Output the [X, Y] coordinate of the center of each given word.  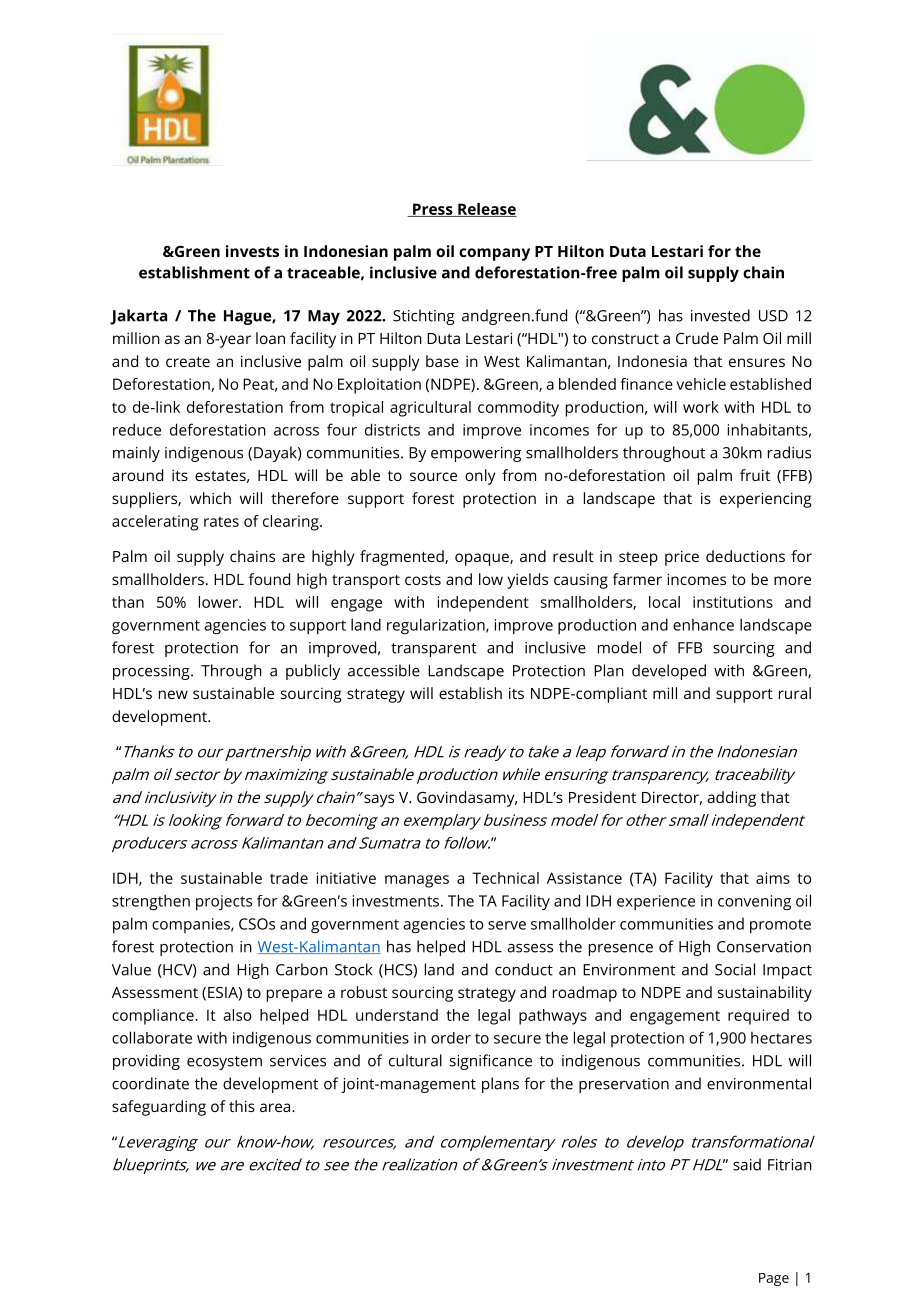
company [494, 254]
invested [720, 315]
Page [774, 1279]
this [242, 1106]
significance [491, 1062]
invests [252, 251]
